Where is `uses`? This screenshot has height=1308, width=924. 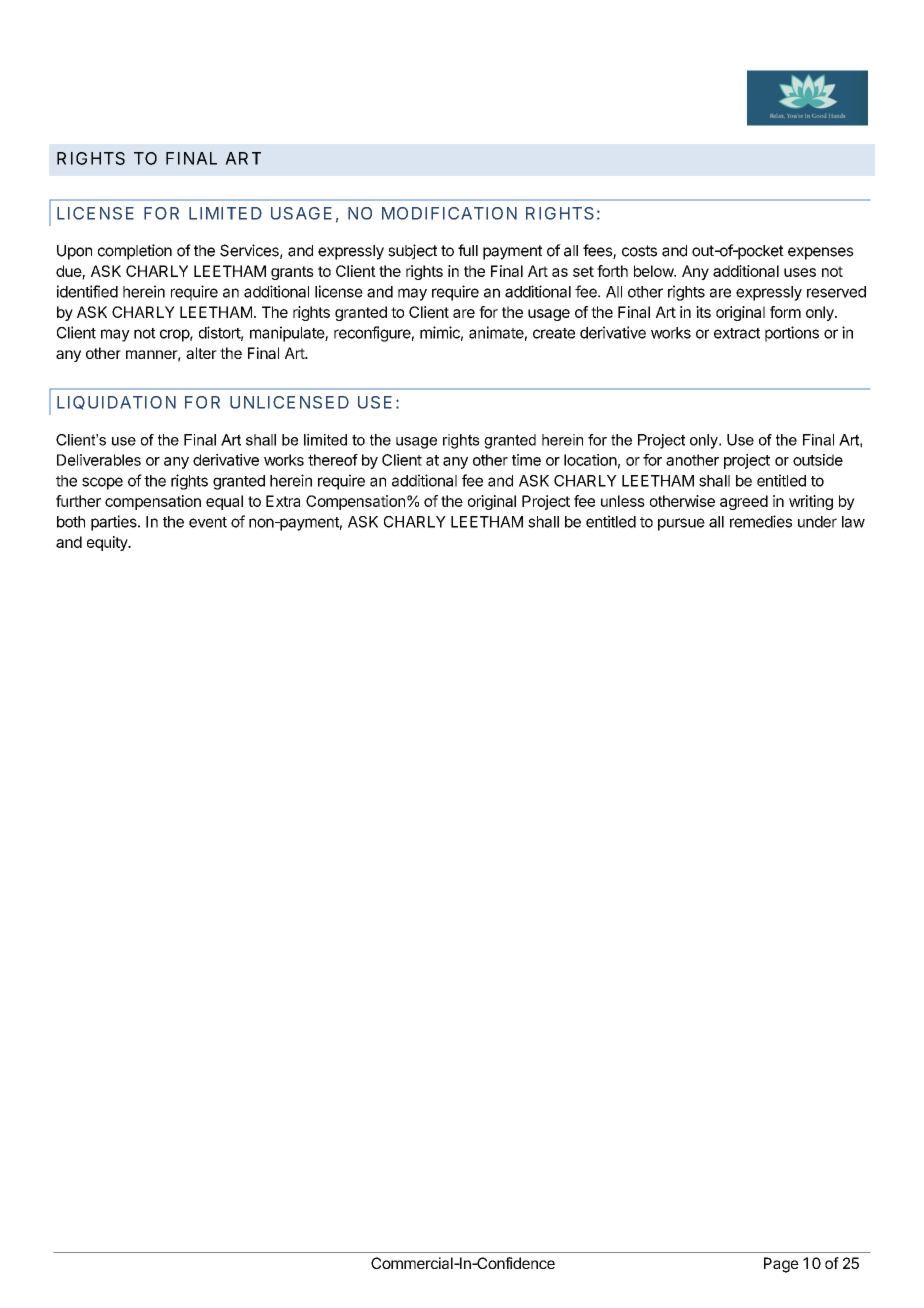
uses is located at coordinates (800, 272).
